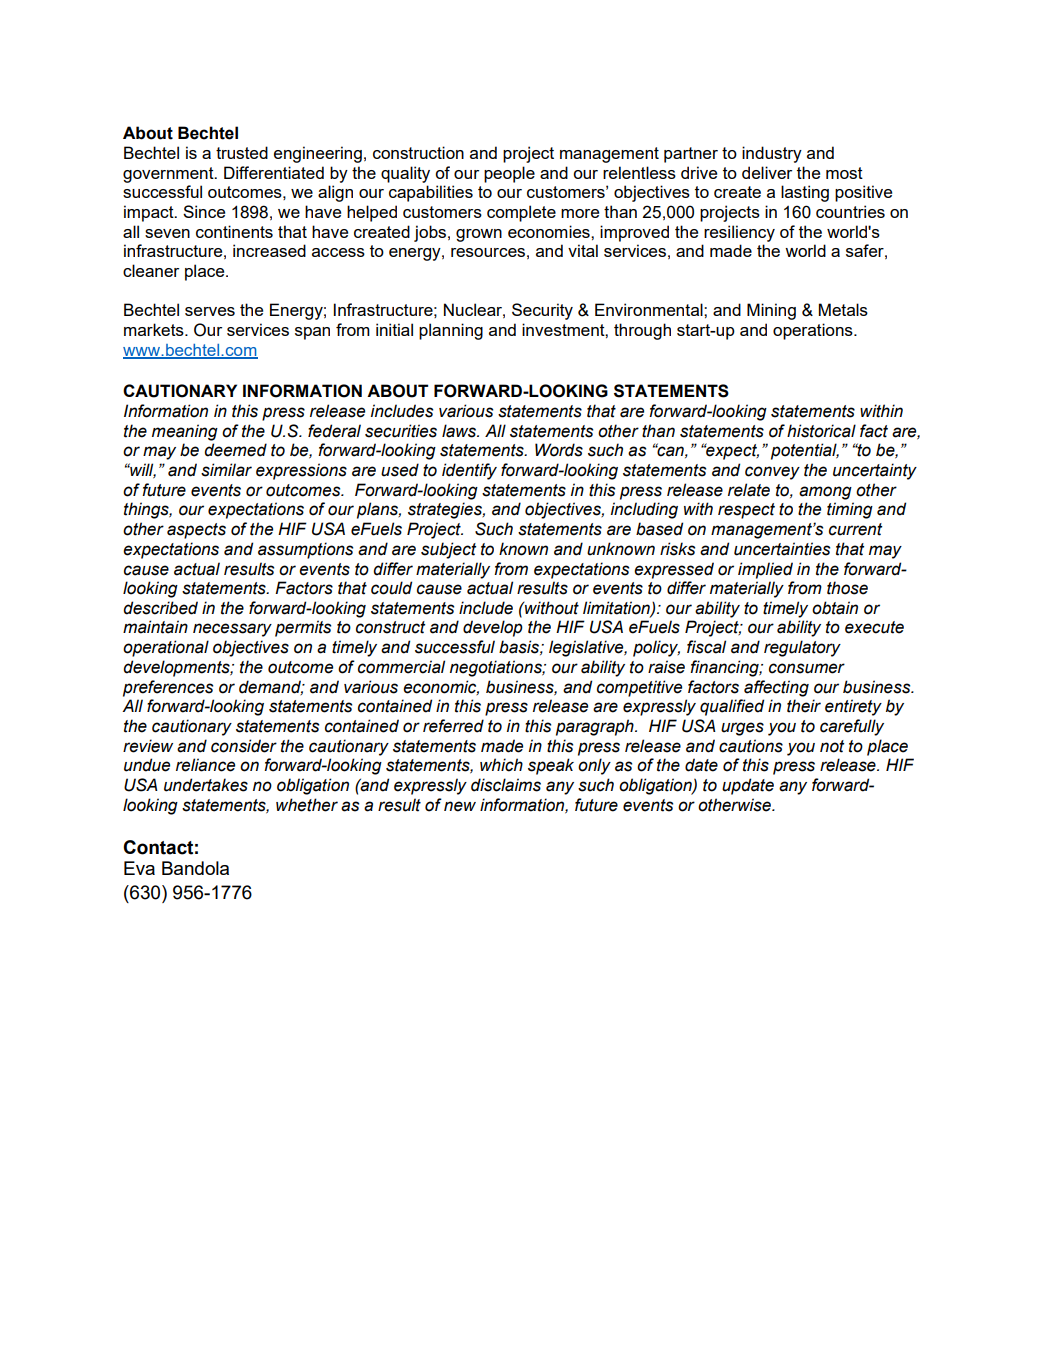  Describe the element at coordinates (139, 868) in the document. I see `Eva` at that location.
